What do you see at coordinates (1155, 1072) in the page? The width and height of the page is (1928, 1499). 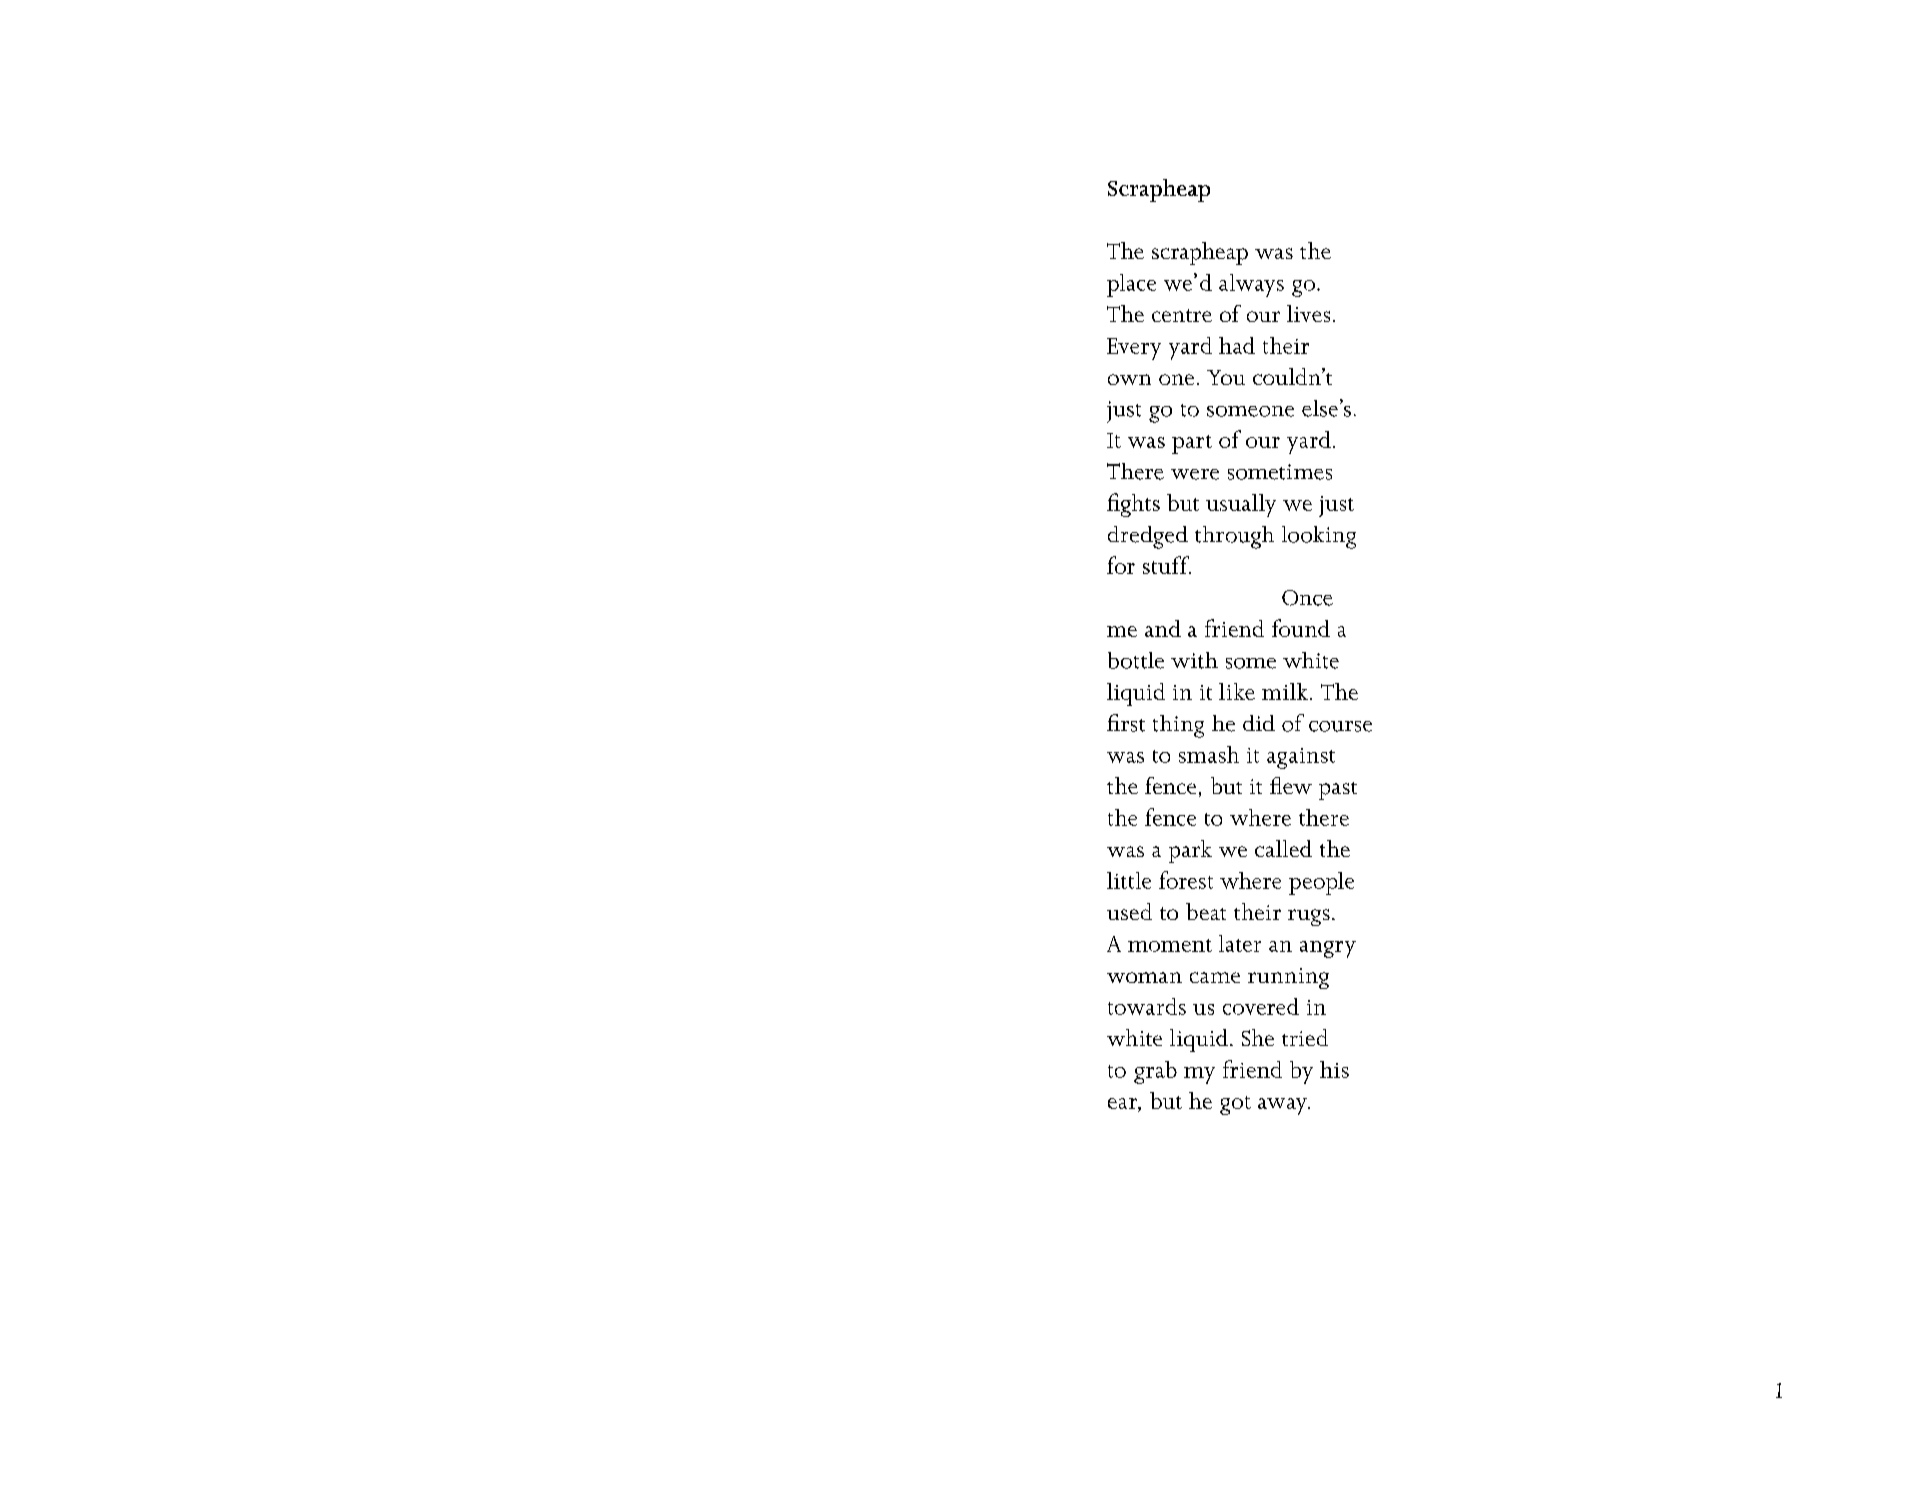 I see `grab` at bounding box center [1155, 1072].
